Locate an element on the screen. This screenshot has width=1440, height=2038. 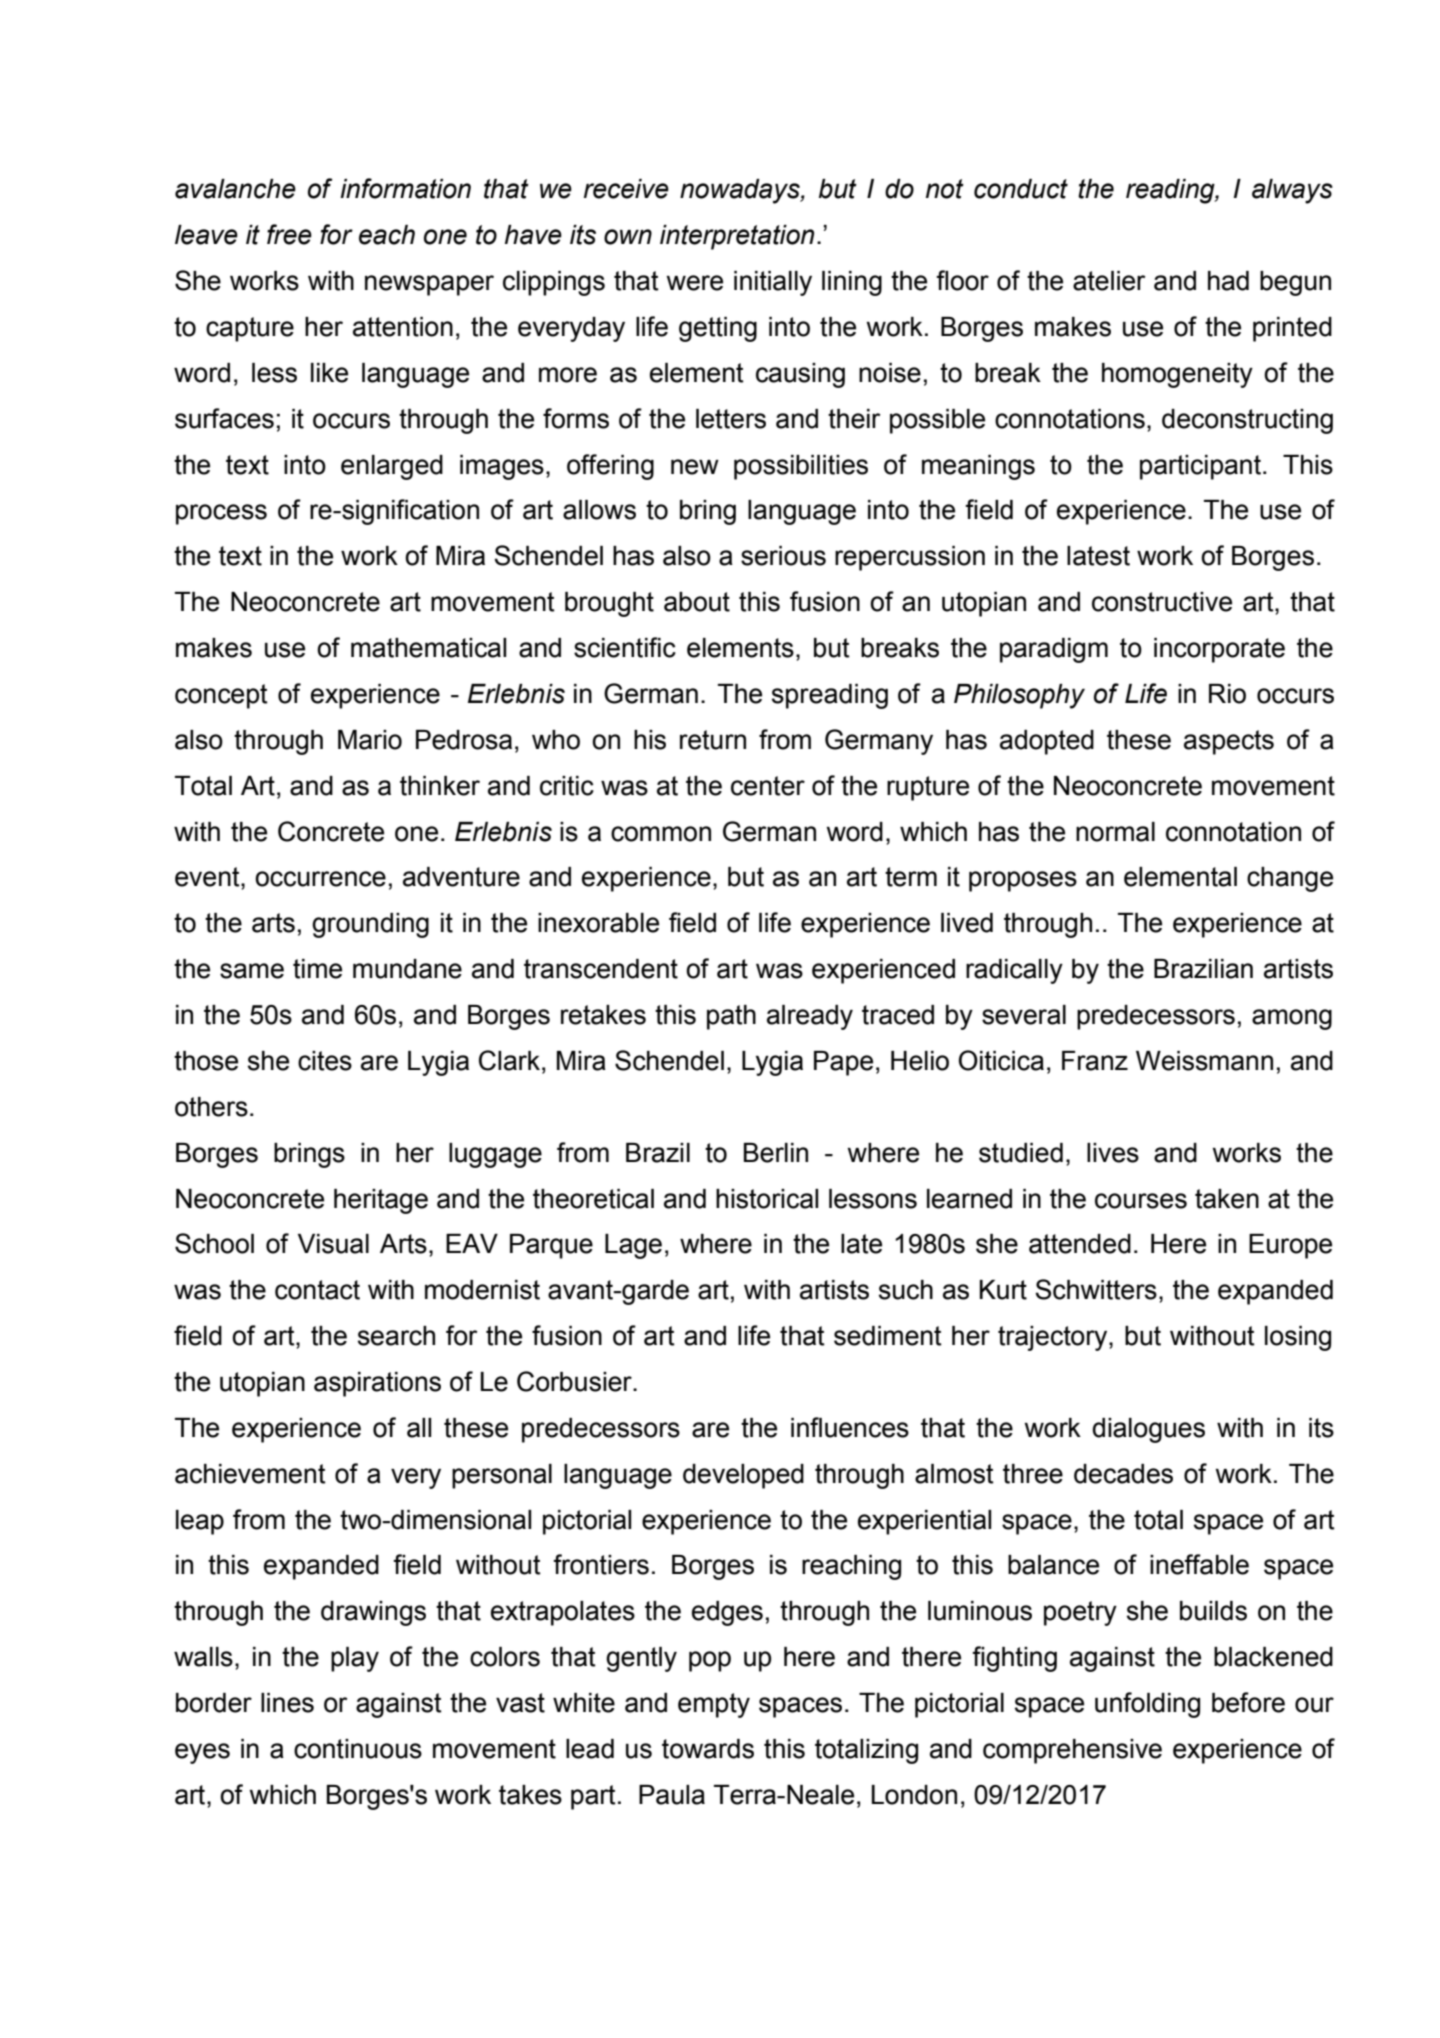
towards is located at coordinates (708, 1749).
